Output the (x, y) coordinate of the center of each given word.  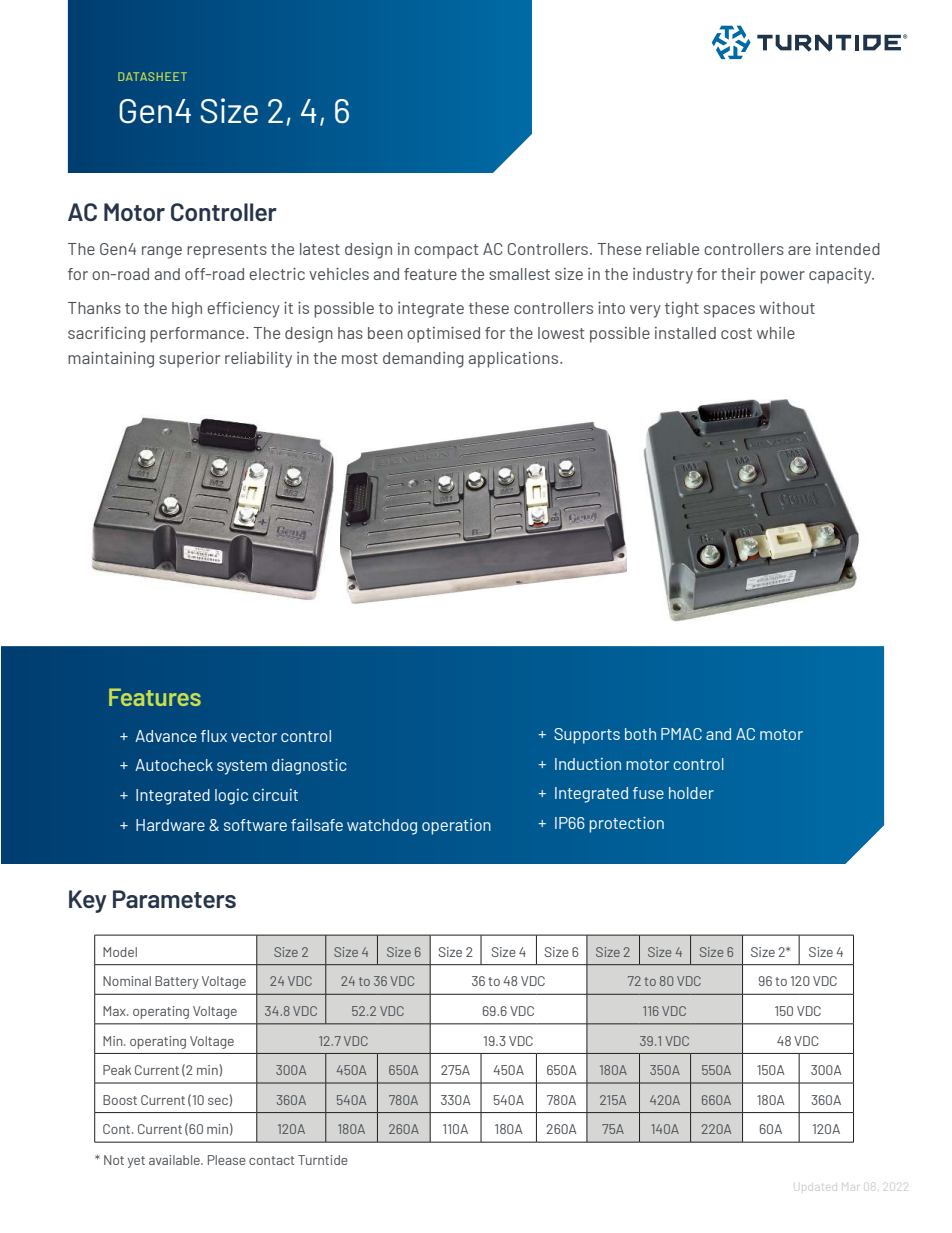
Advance (166, 736)
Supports (587, 736)
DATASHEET (152, 76)
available (175, 1160)
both (640, 734)
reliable (672, 249)
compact (446, 251)
